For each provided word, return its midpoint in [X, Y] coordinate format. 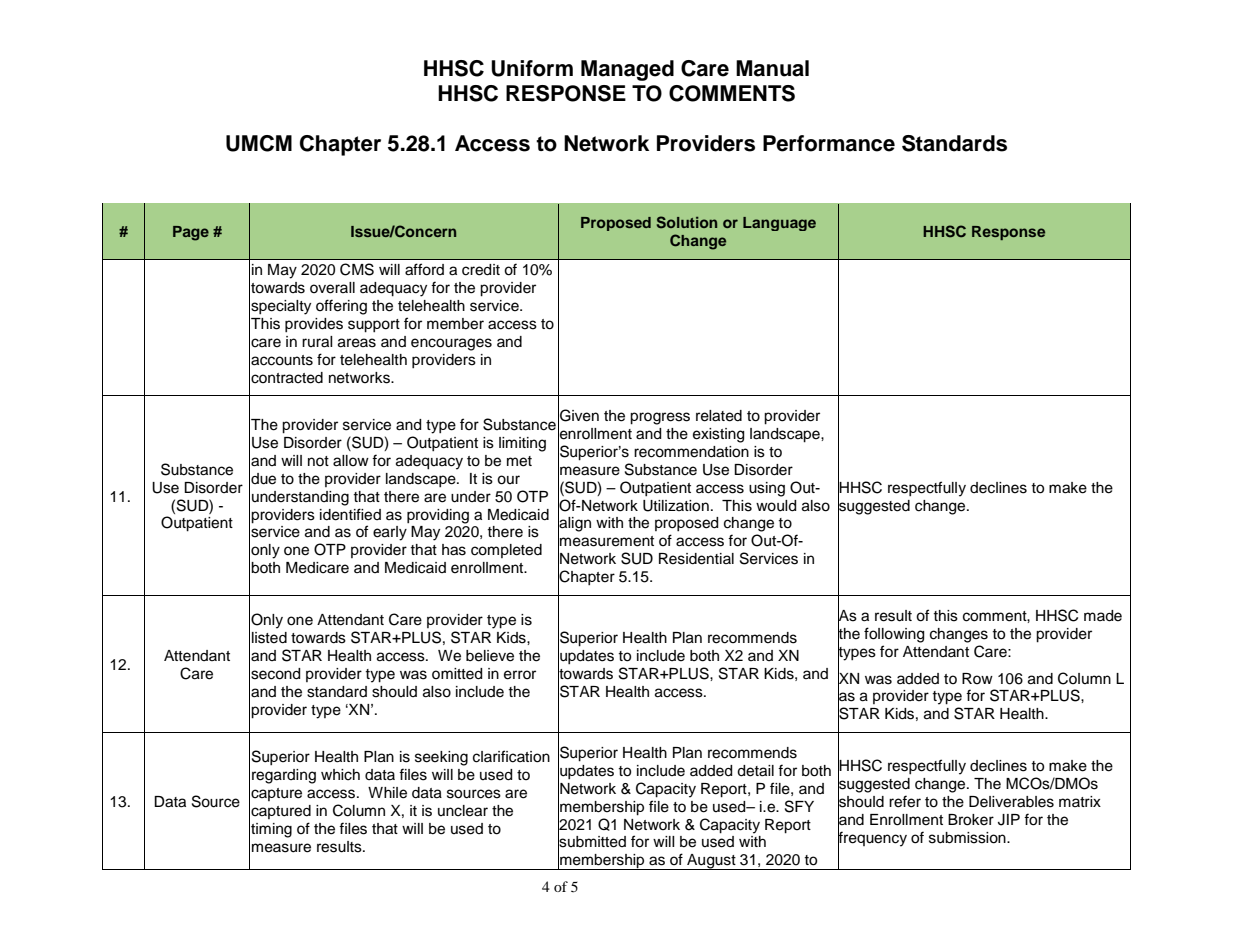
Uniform [532, 68]
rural [317, 342]
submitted [592, 842]
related [719, 416]
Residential [696, 559]
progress [660, 418]
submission [968, 838]
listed [269, 638]
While [387, 793]
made [1103, 616]
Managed [627, 70]
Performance [829, 143]
